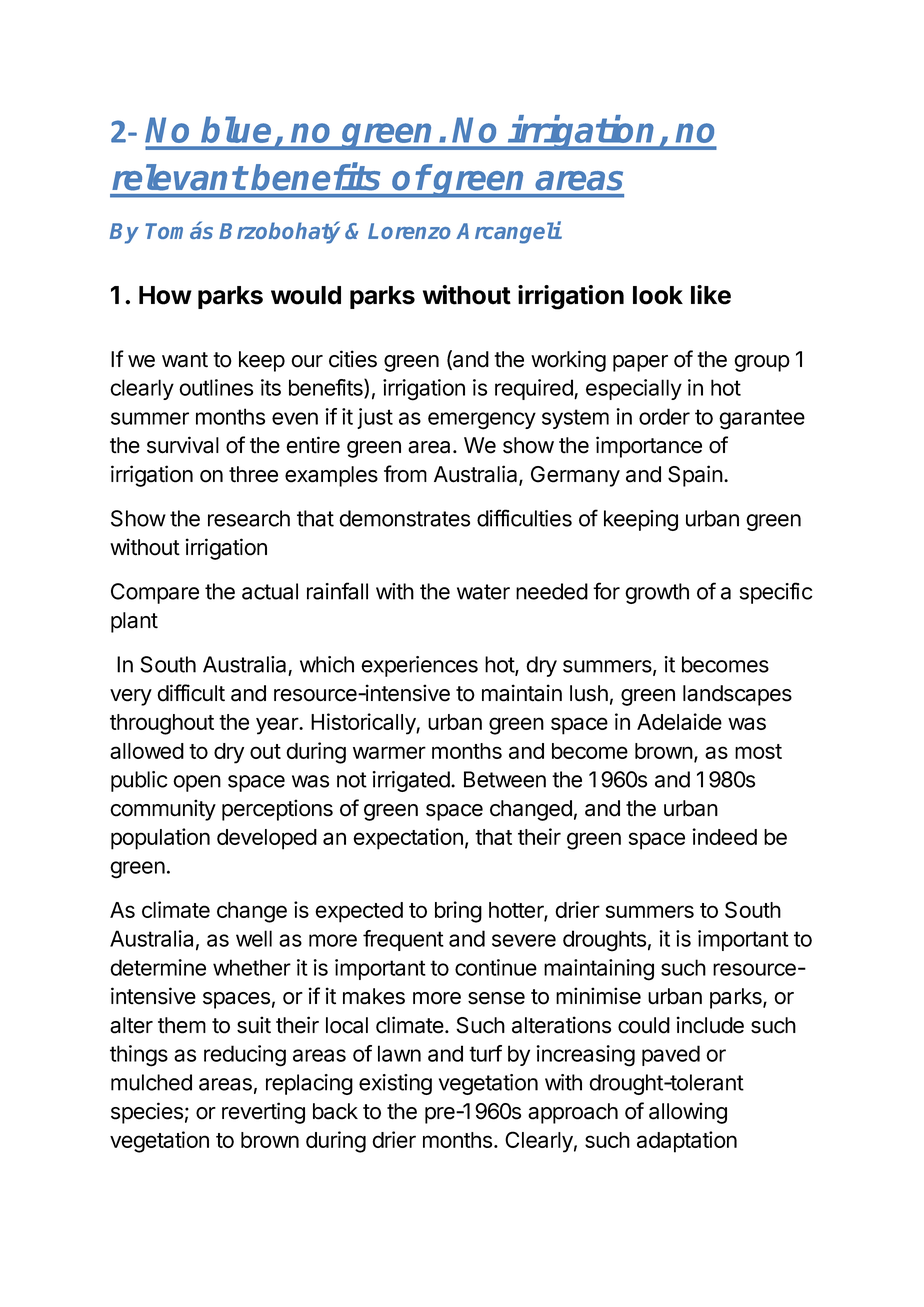 The height and width of the document is (1307, 924). I want to click on like, so click(711, 295).
